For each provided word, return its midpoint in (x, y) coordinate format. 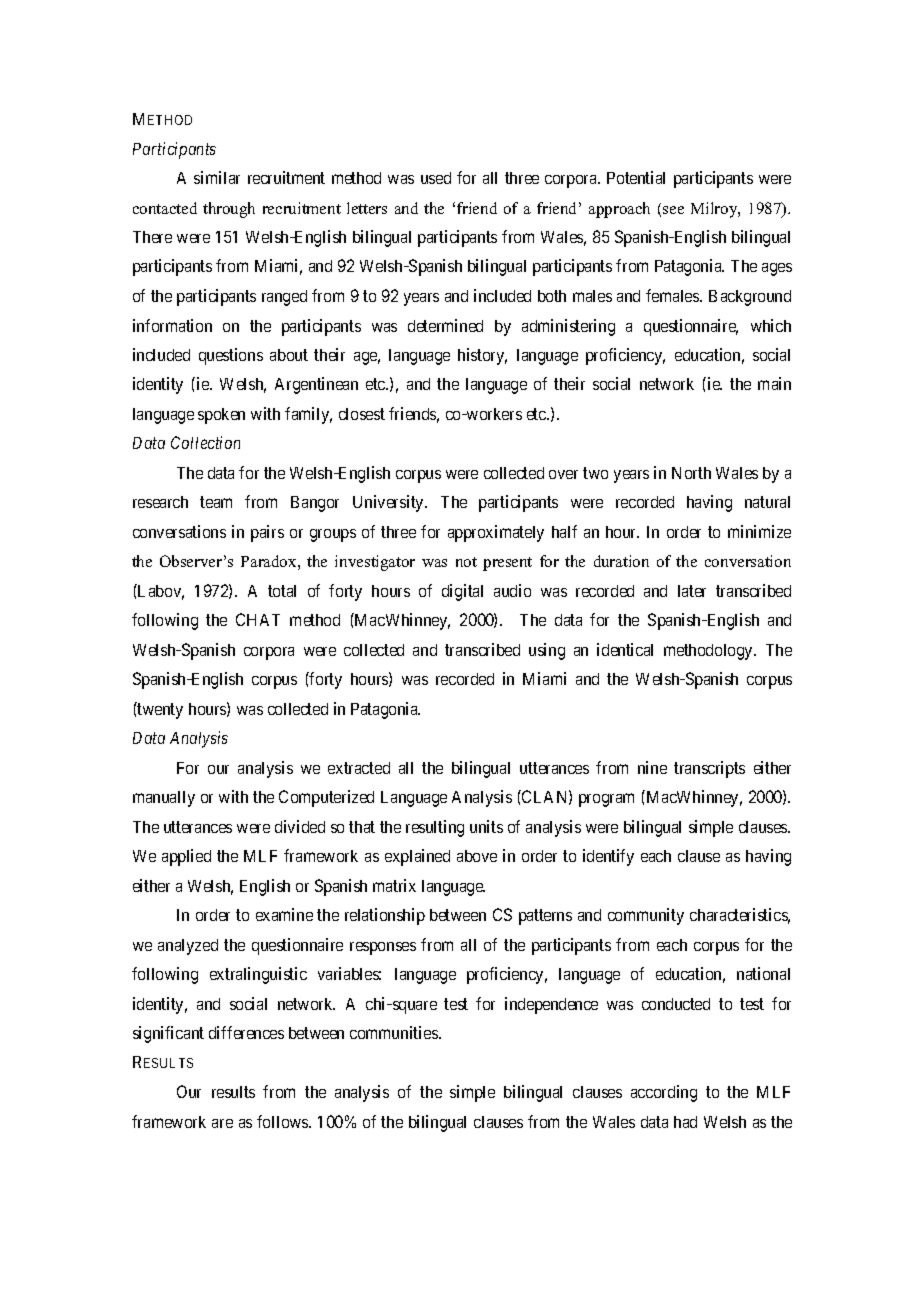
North (691, 473)
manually (164, 799)
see (673, 210)
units (486, 826)
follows (283, 1121)
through (229, 210)
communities (395, 1032)
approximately (496, 533)
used (436, 178)
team (216, 502)
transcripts (709, 769)
